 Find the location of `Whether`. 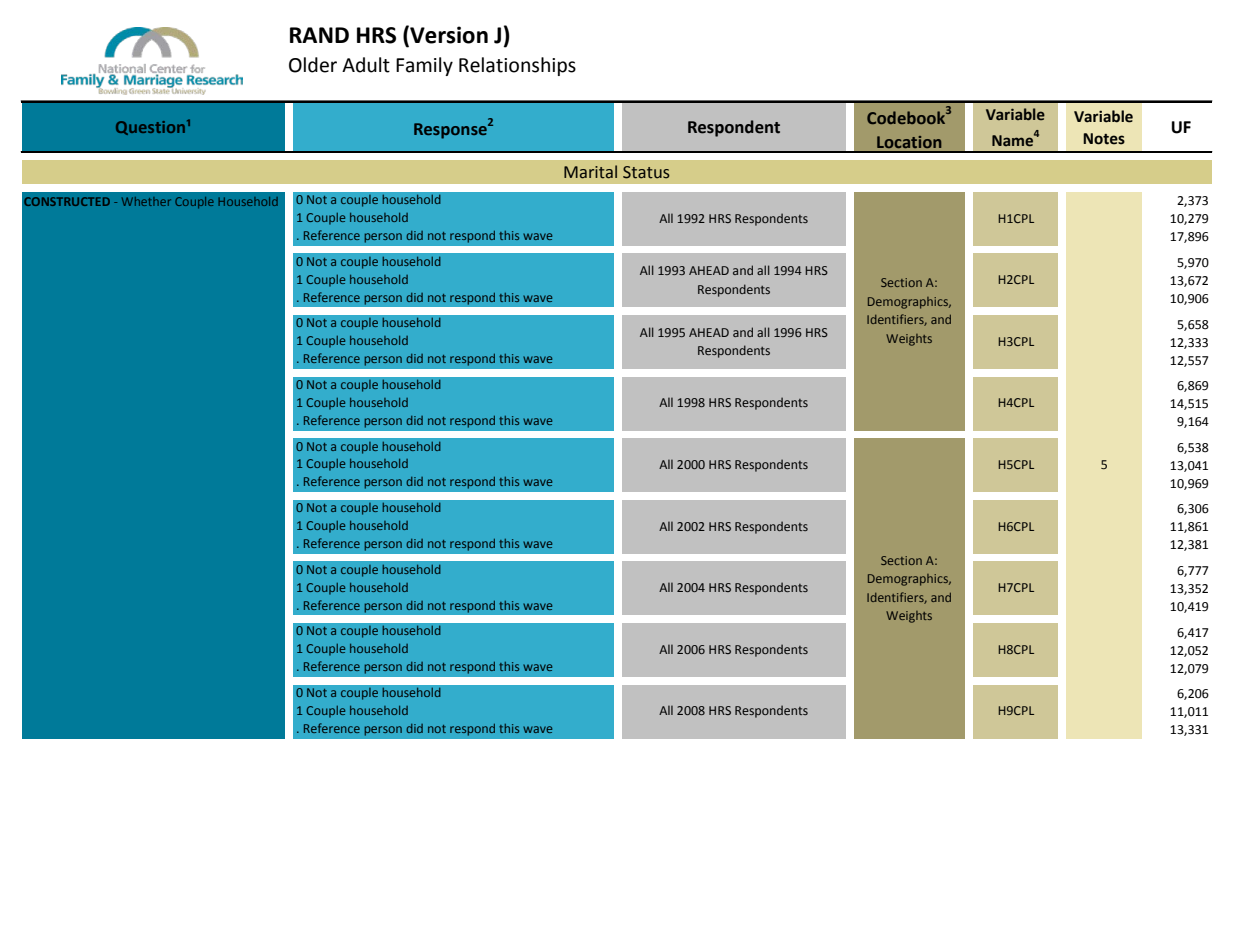

Whether is located at coordinates (146, 201).
